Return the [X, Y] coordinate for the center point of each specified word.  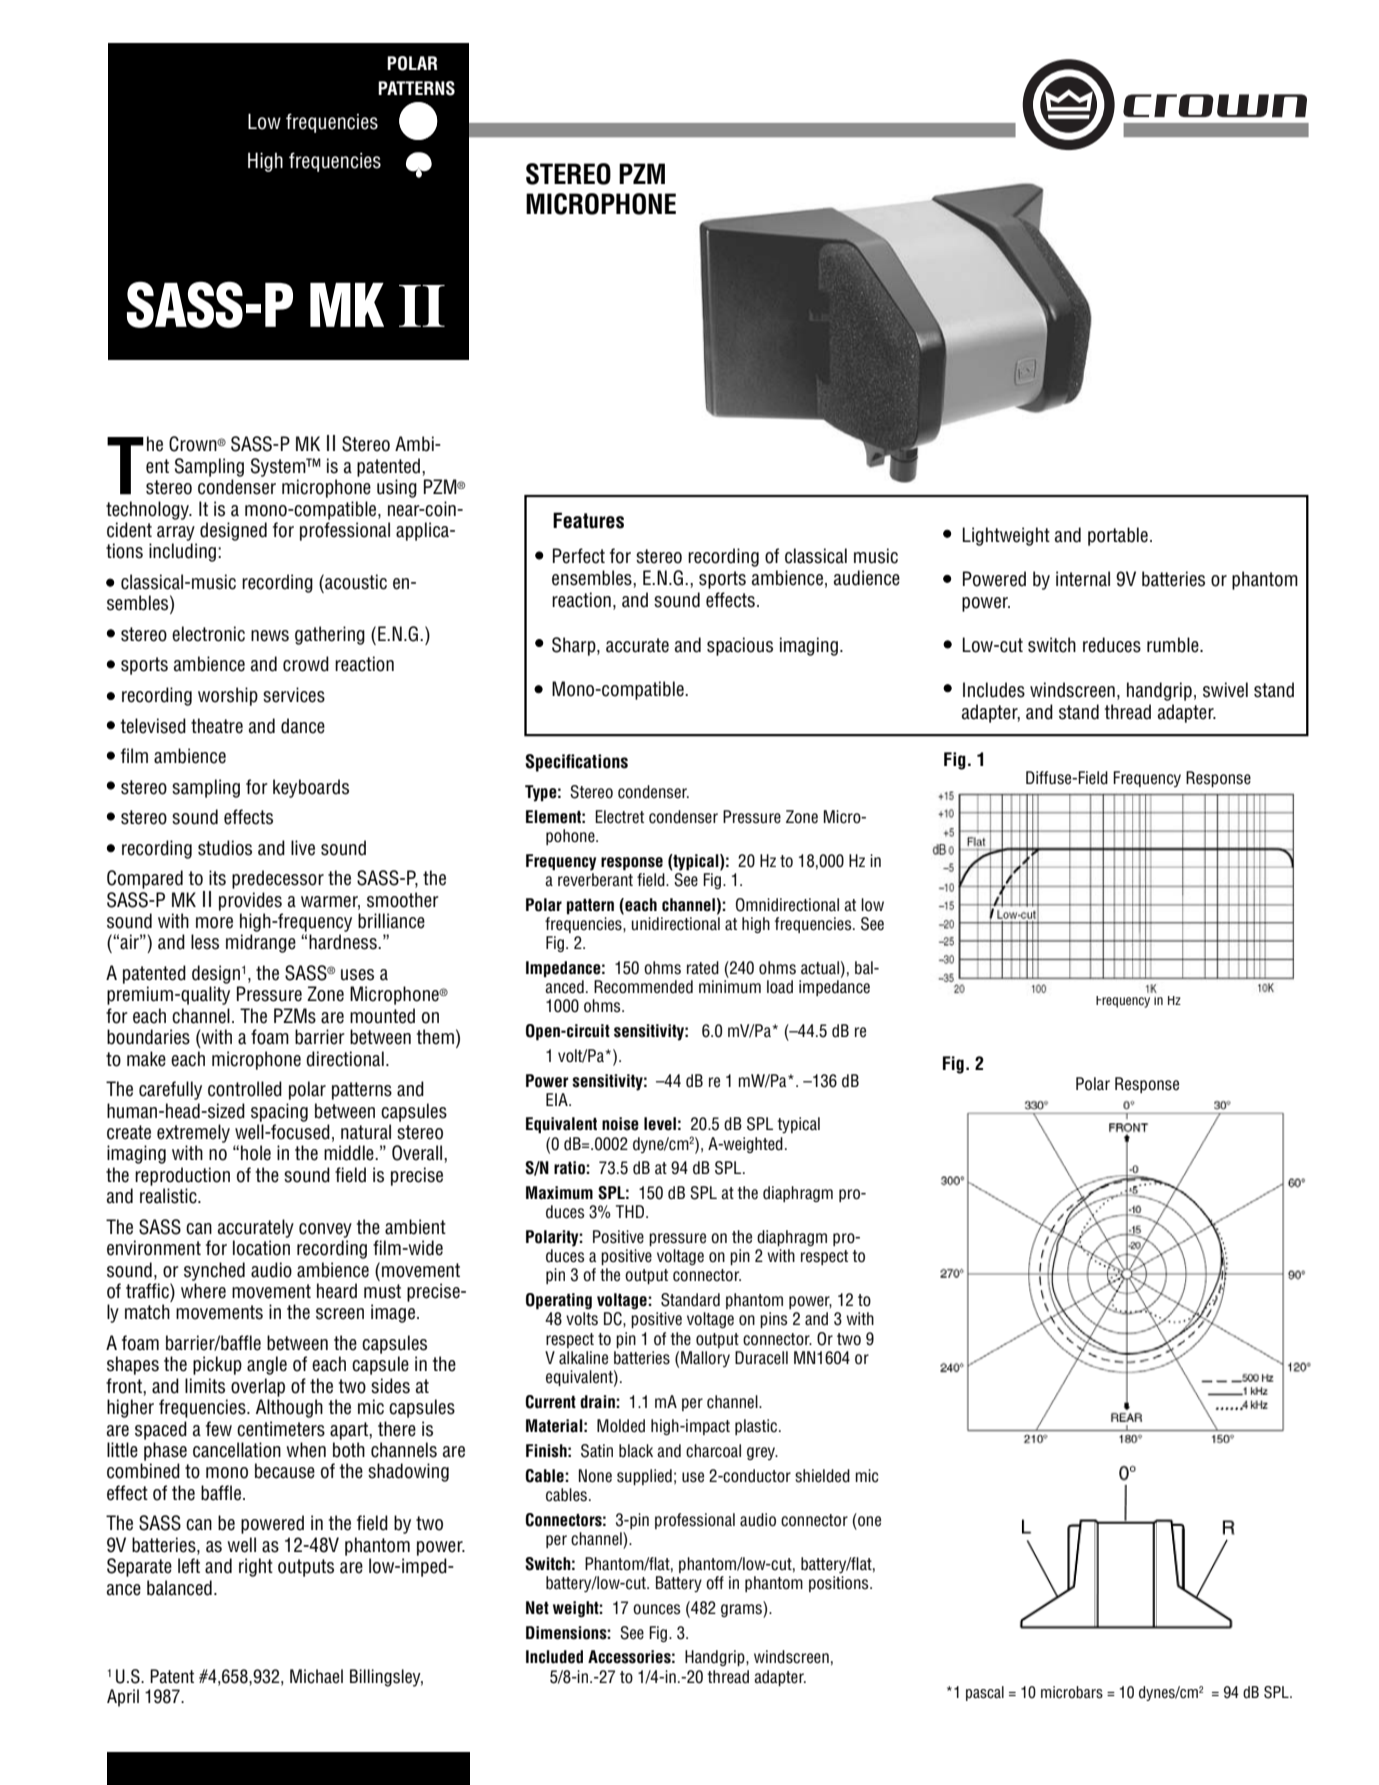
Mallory [705, 1359]
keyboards [311, 788]
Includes [994, 690]
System [279, 467]
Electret [619, 817]
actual [820, 968]
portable [1118, 536]
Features [588, 520]
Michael [316, 1676]
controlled [245, 1089]
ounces [657, 1609]
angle [267, 1365]
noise [620, 1124]
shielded [822, 1476]
